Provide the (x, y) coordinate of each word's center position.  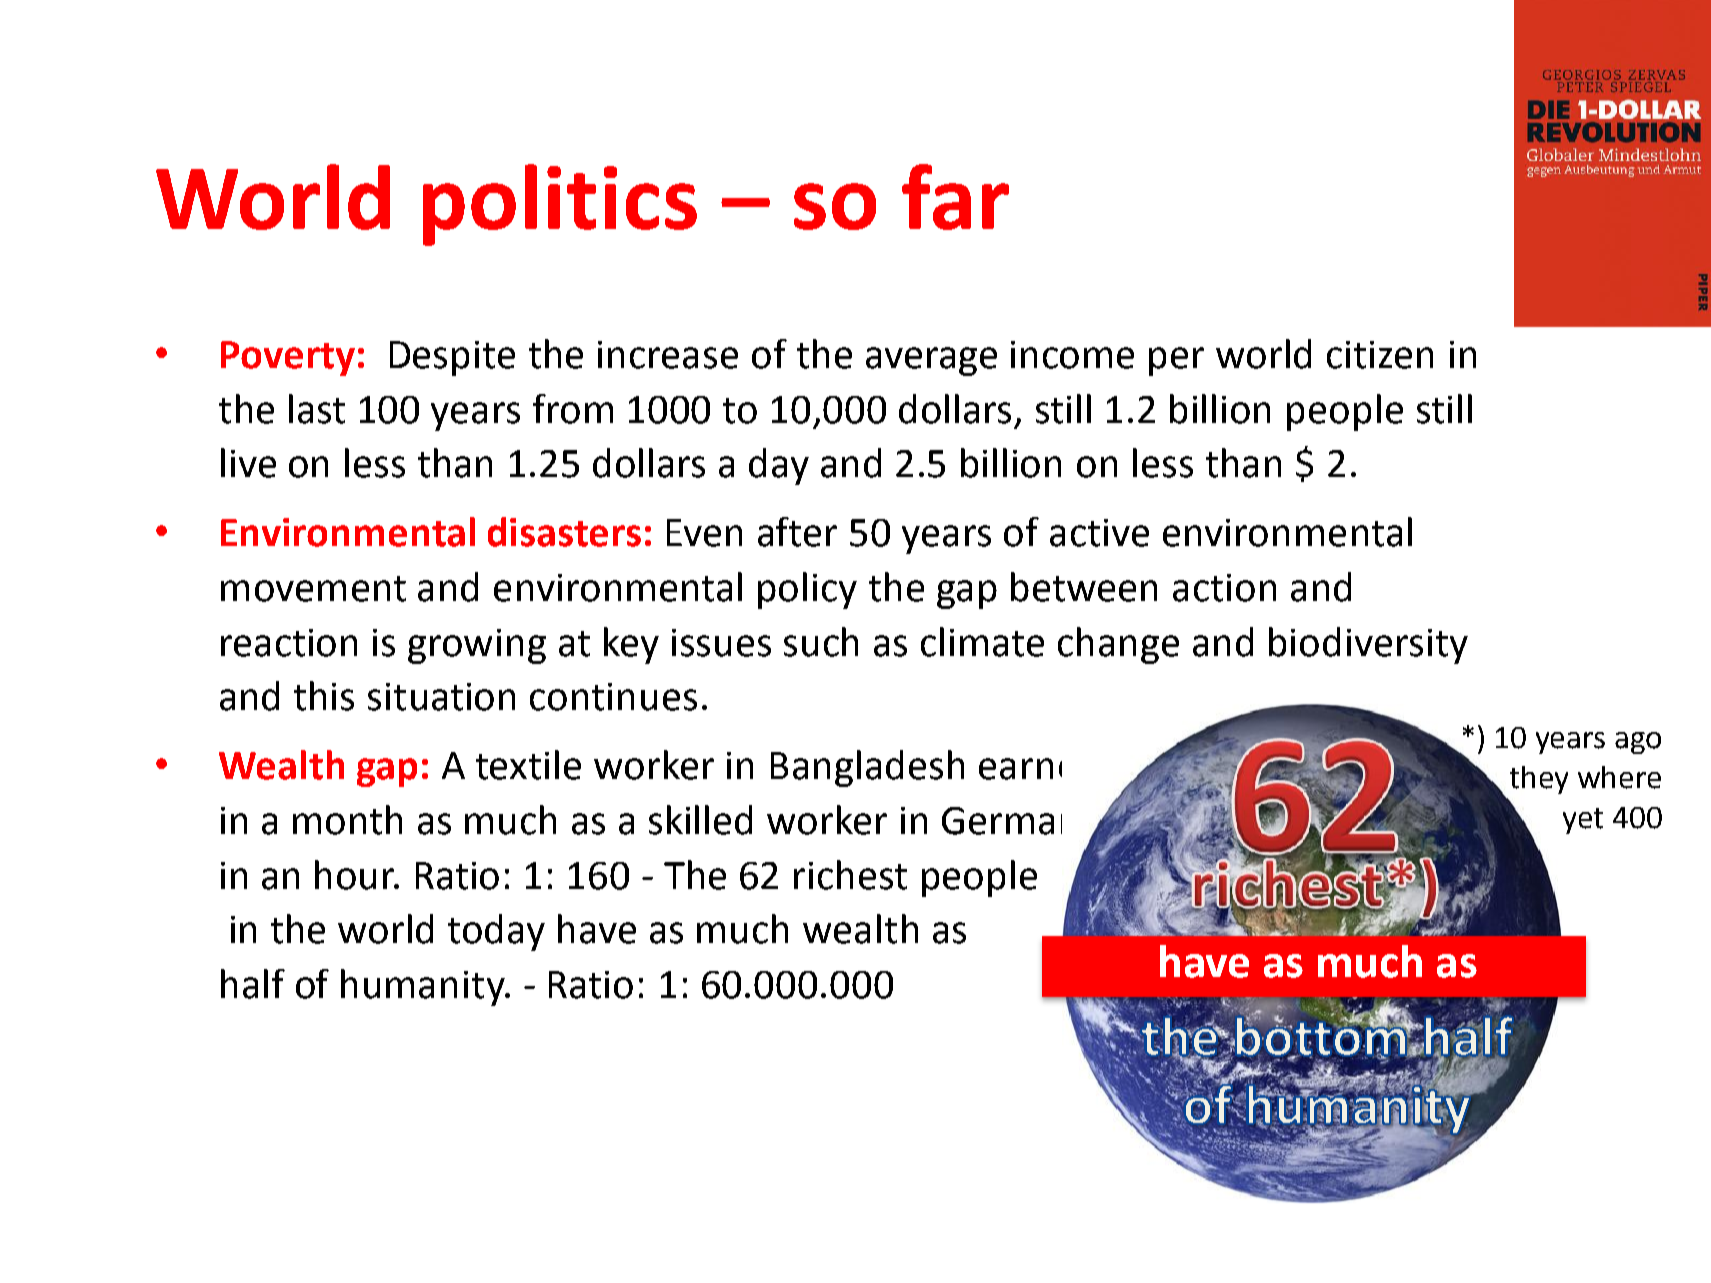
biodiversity (1368, 645)
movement (313, 589)
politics (560, 205)
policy (807, 590)
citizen (1380, 355)
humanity (424, 987)
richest (850, 875)
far (955, 197)
